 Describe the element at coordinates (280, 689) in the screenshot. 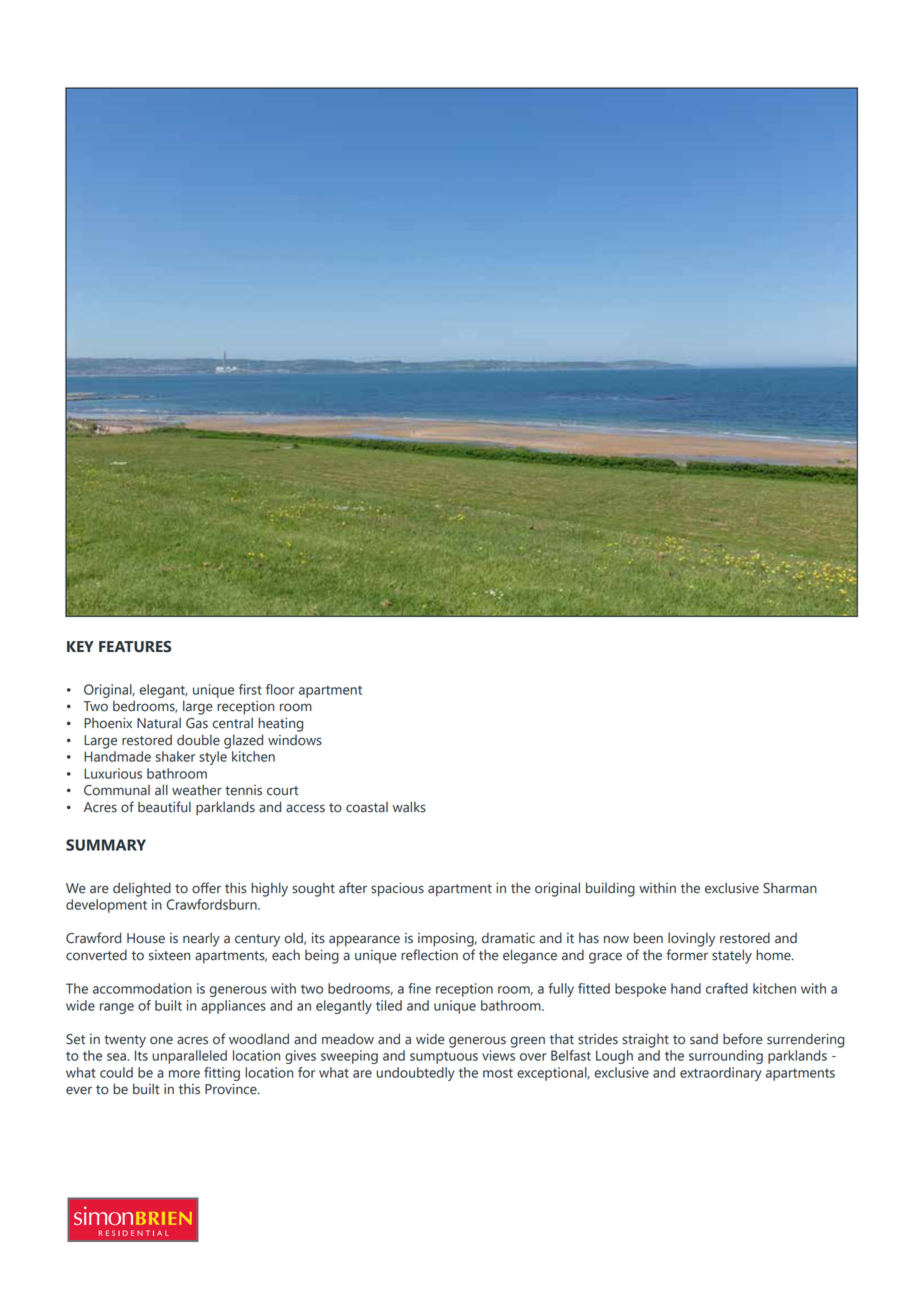

I see `floor` at that location.
